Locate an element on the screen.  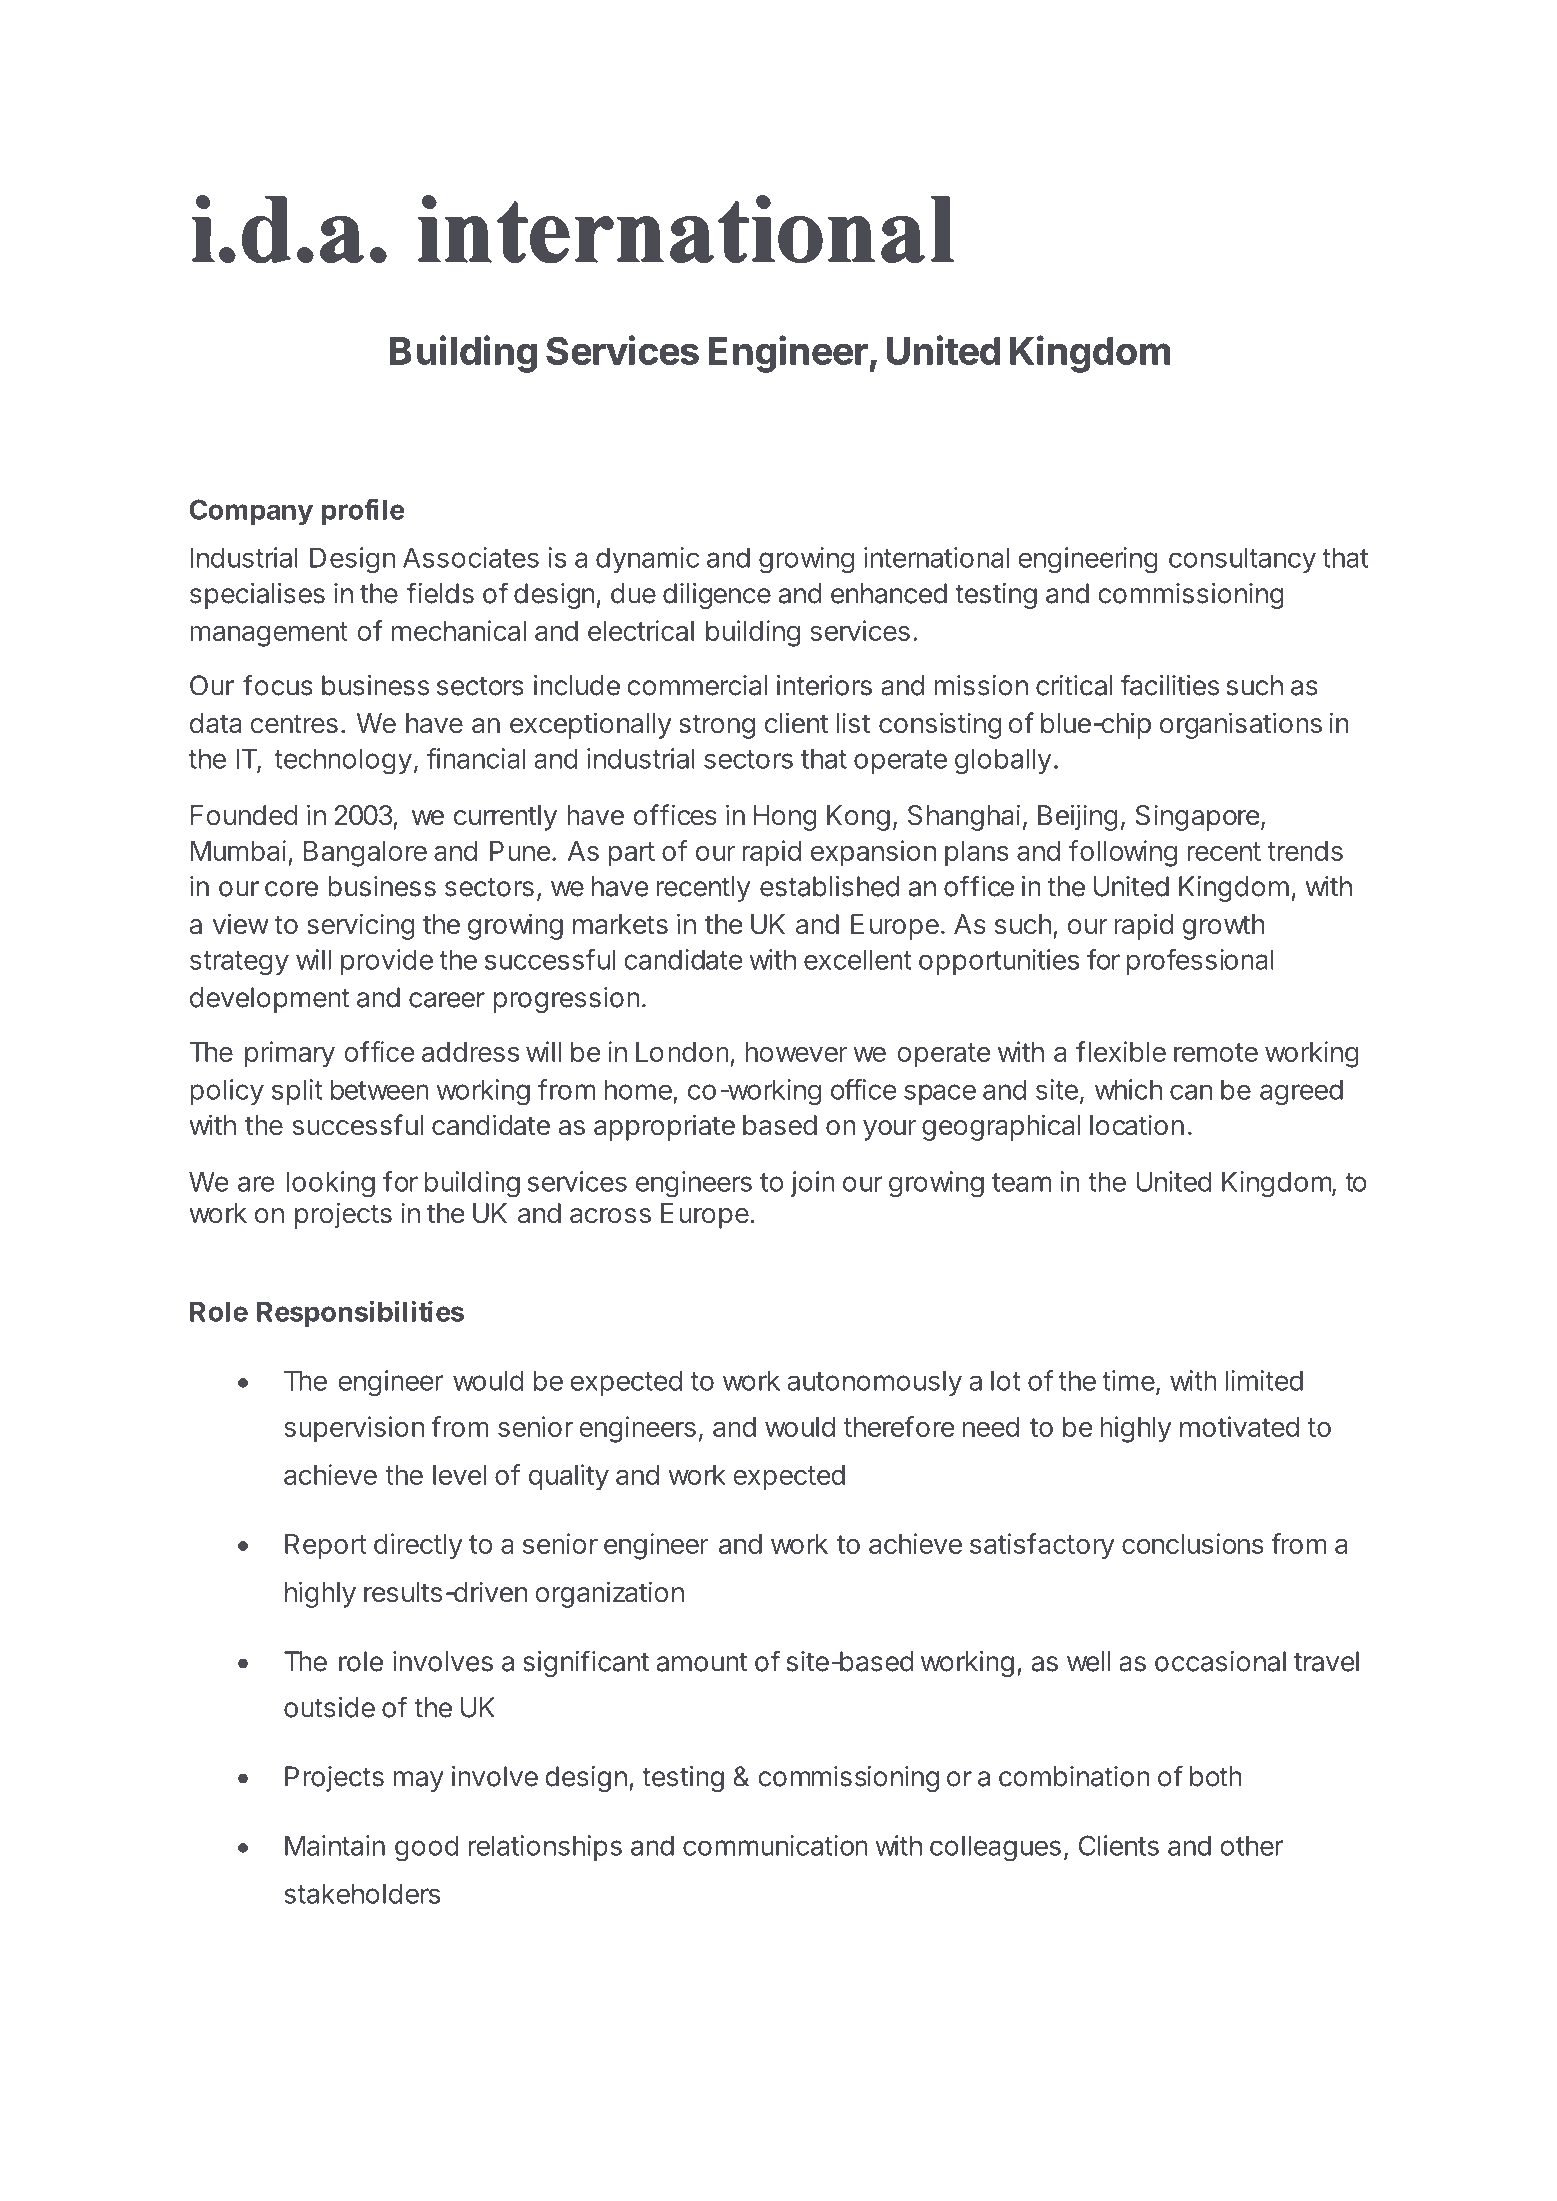
consultancy is located at coordinates (1242, 560).
